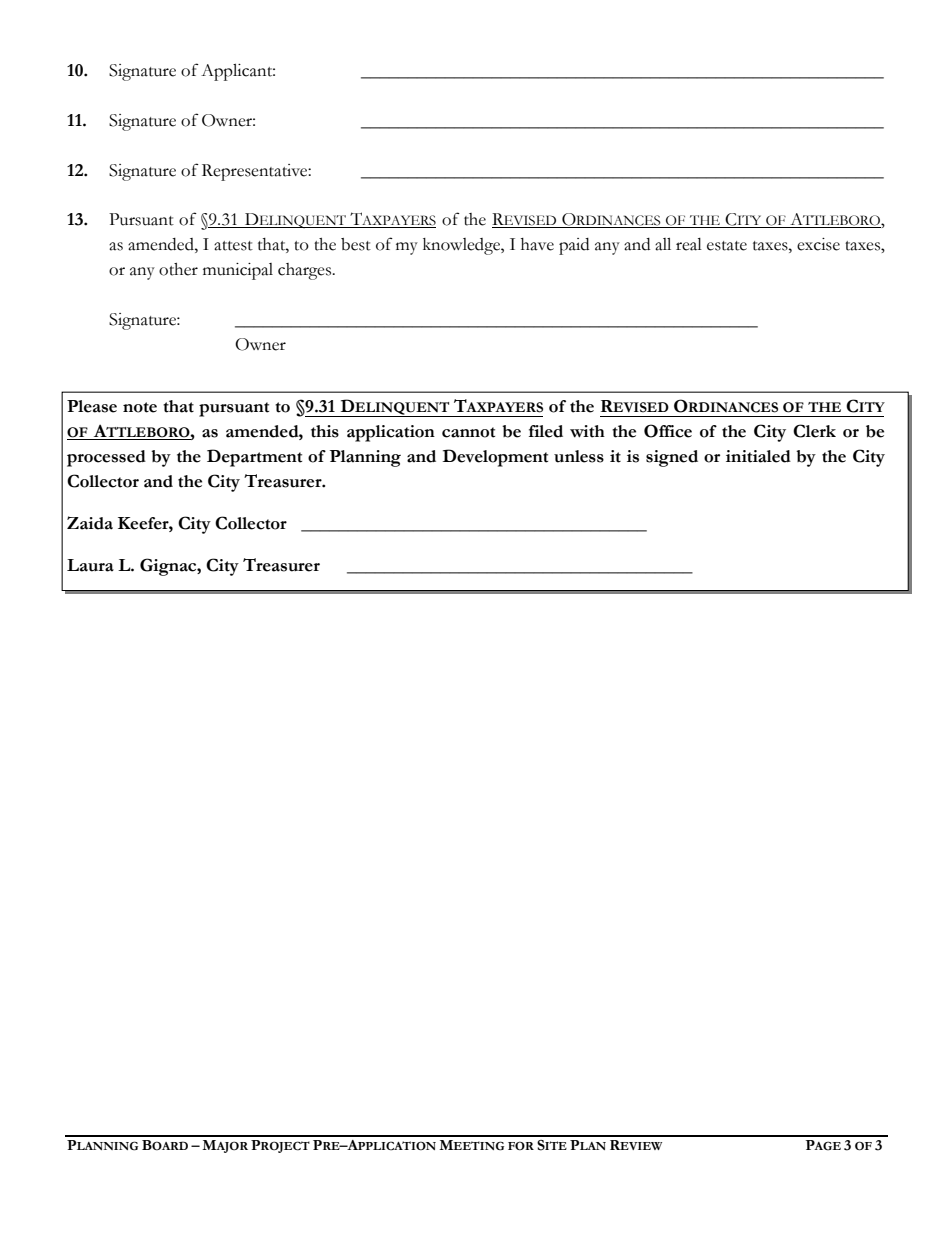 The width and height of the page is (952, 1233). Describe the element at coordinates (668, 431) in the page. I see `Office` at that location.
